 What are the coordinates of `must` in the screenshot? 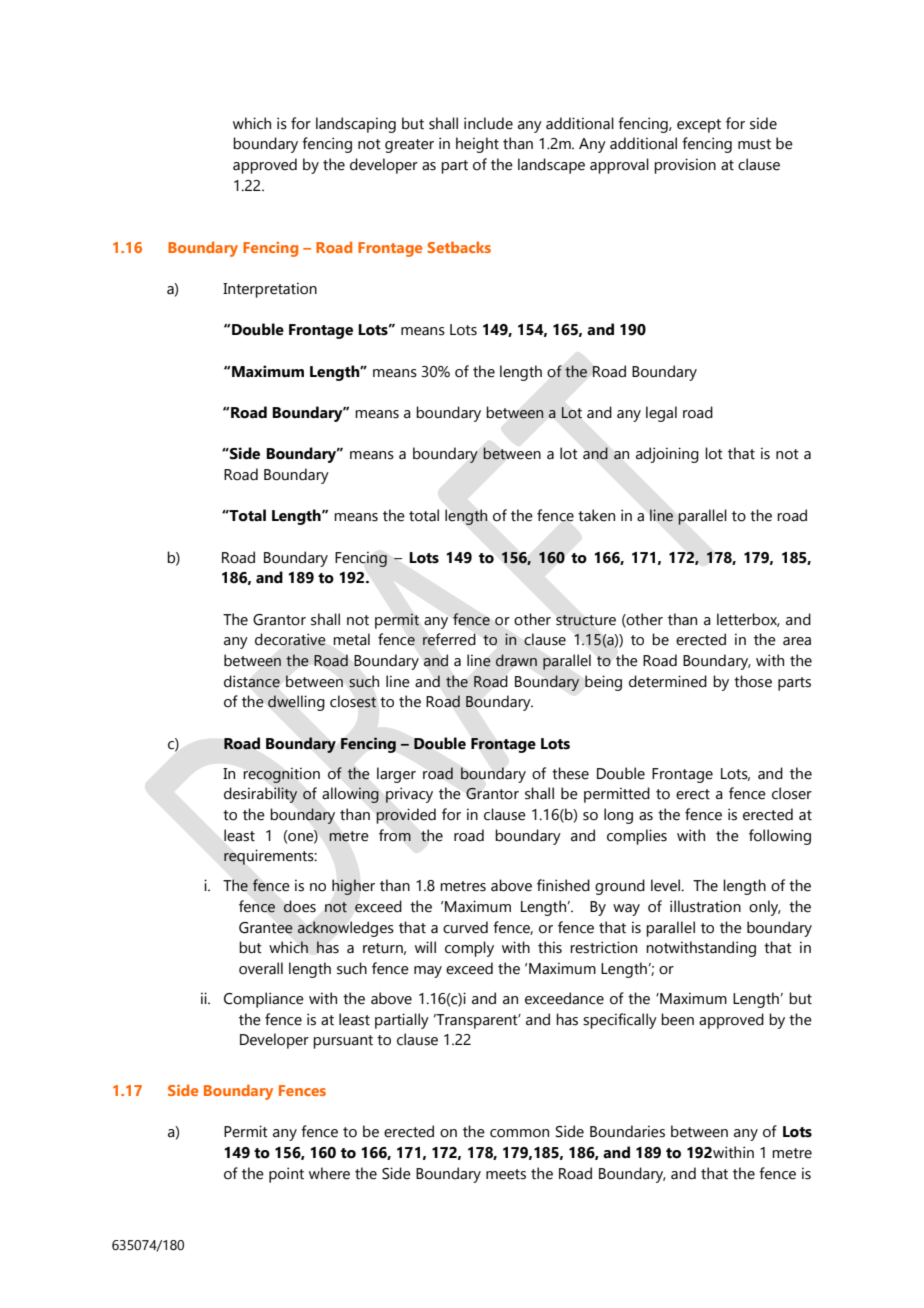 It's located at (754, 144).
